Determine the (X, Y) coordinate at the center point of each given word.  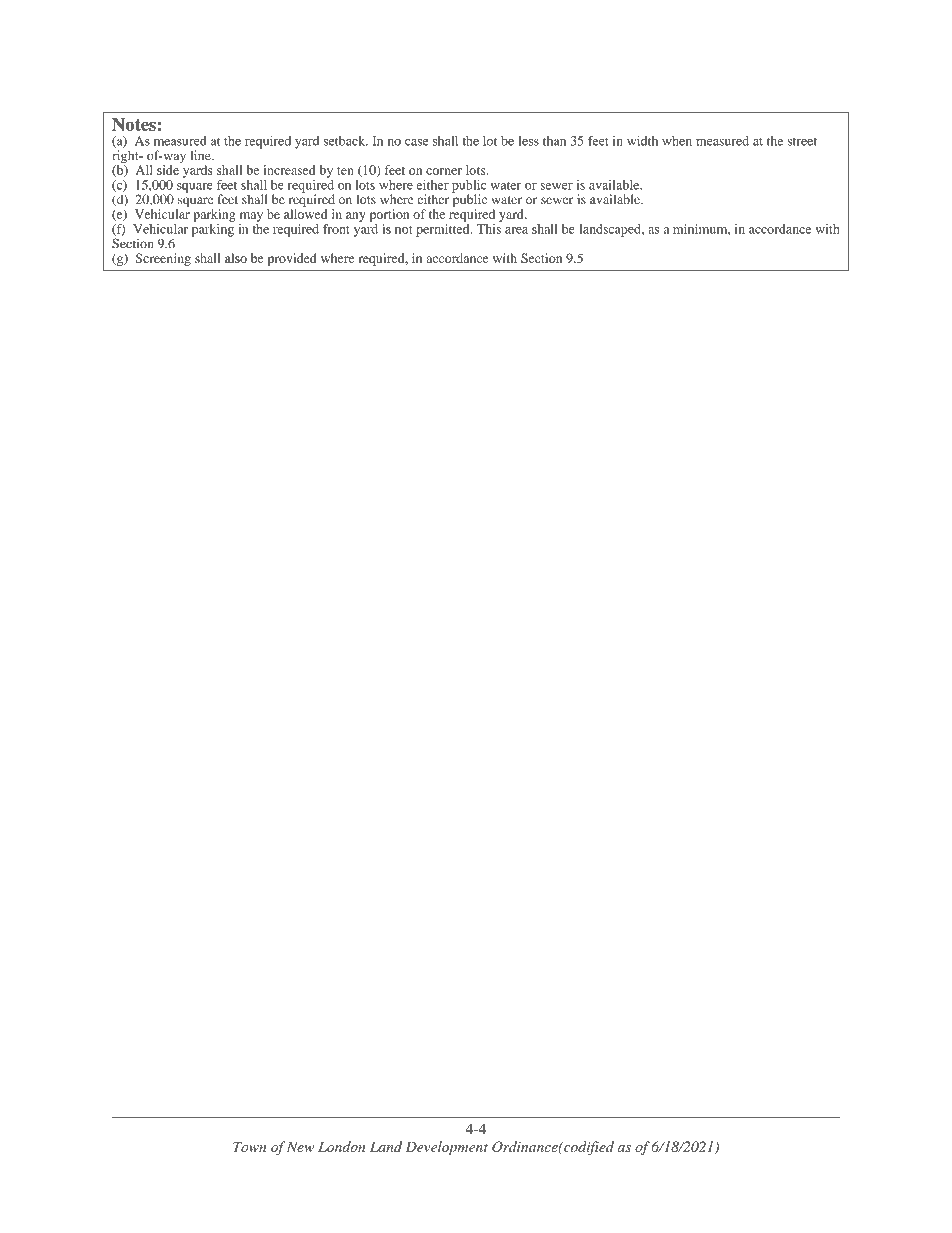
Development (447, 1148)
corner (444, 171)
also (236, 258)
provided (292, 259)
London (341, 1146)
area (516, 230)
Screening (163, 259)
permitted (444, 230)
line (201, 155)
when (677, 141)
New (300, 1146)
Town (249, 1146)
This (489, 229)
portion (389, 215)
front (336, 229)
